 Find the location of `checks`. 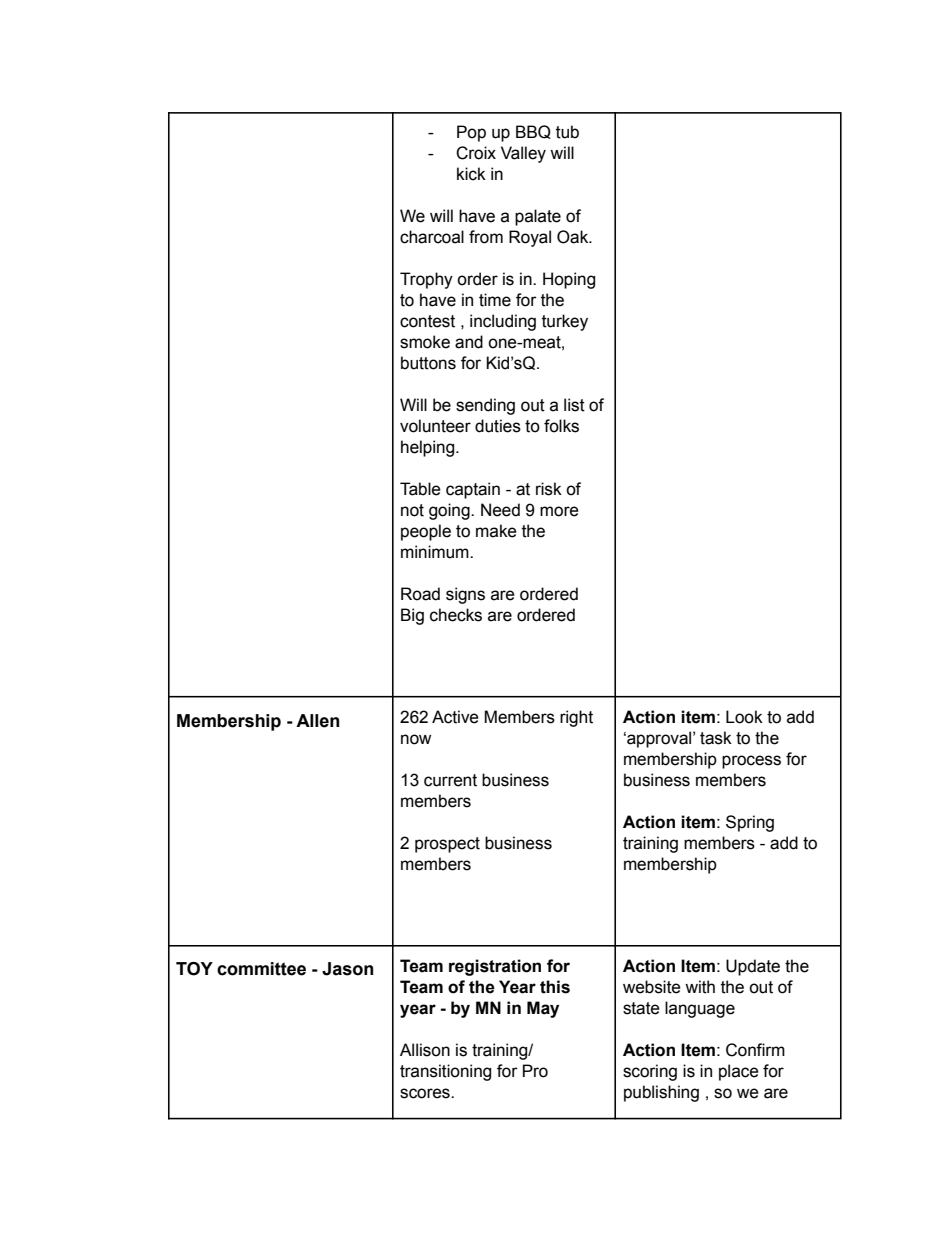

checks is located at coordinates (456, 615).
